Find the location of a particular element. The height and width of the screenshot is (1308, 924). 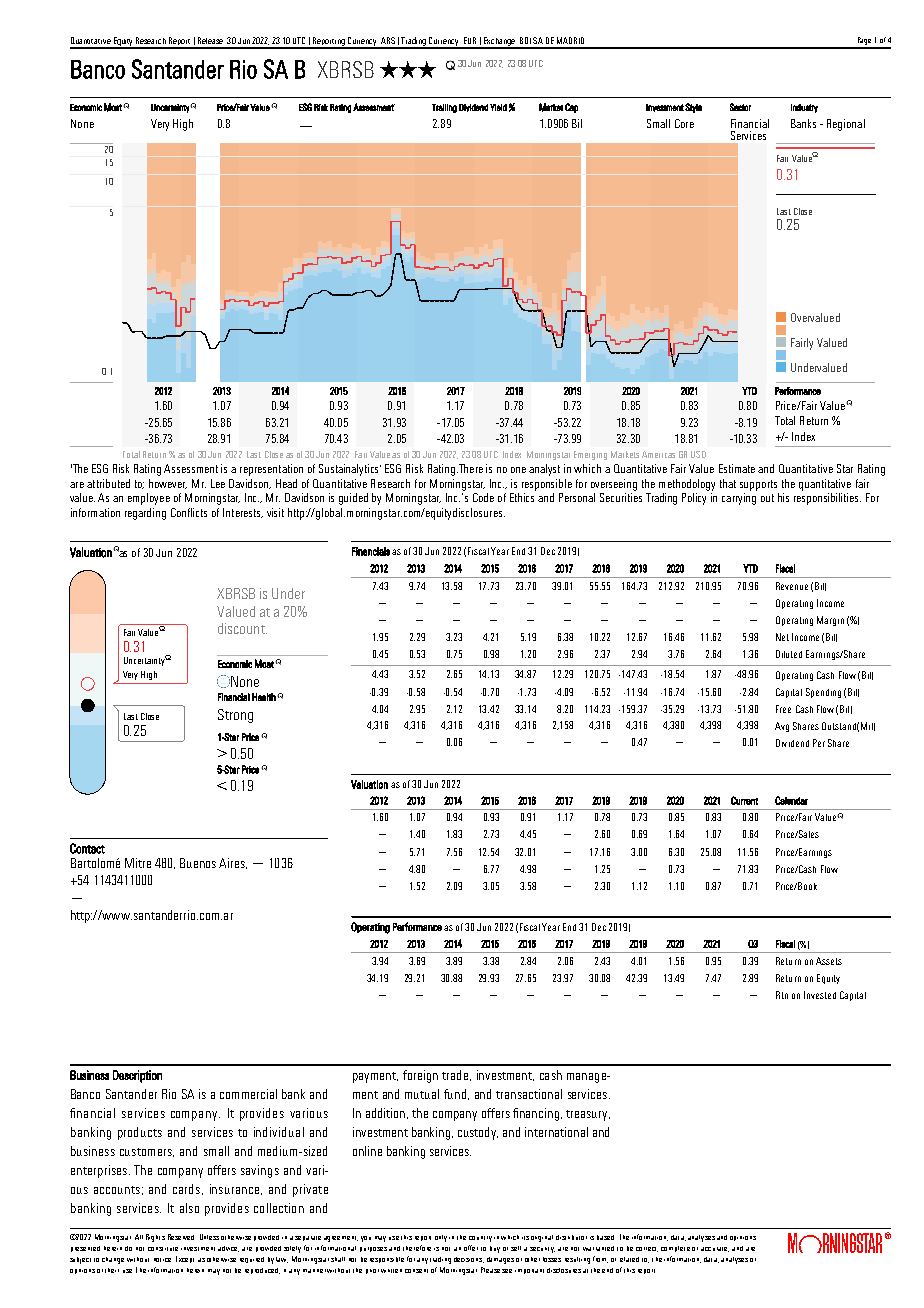

Release is located at coordinates (210, 40).
